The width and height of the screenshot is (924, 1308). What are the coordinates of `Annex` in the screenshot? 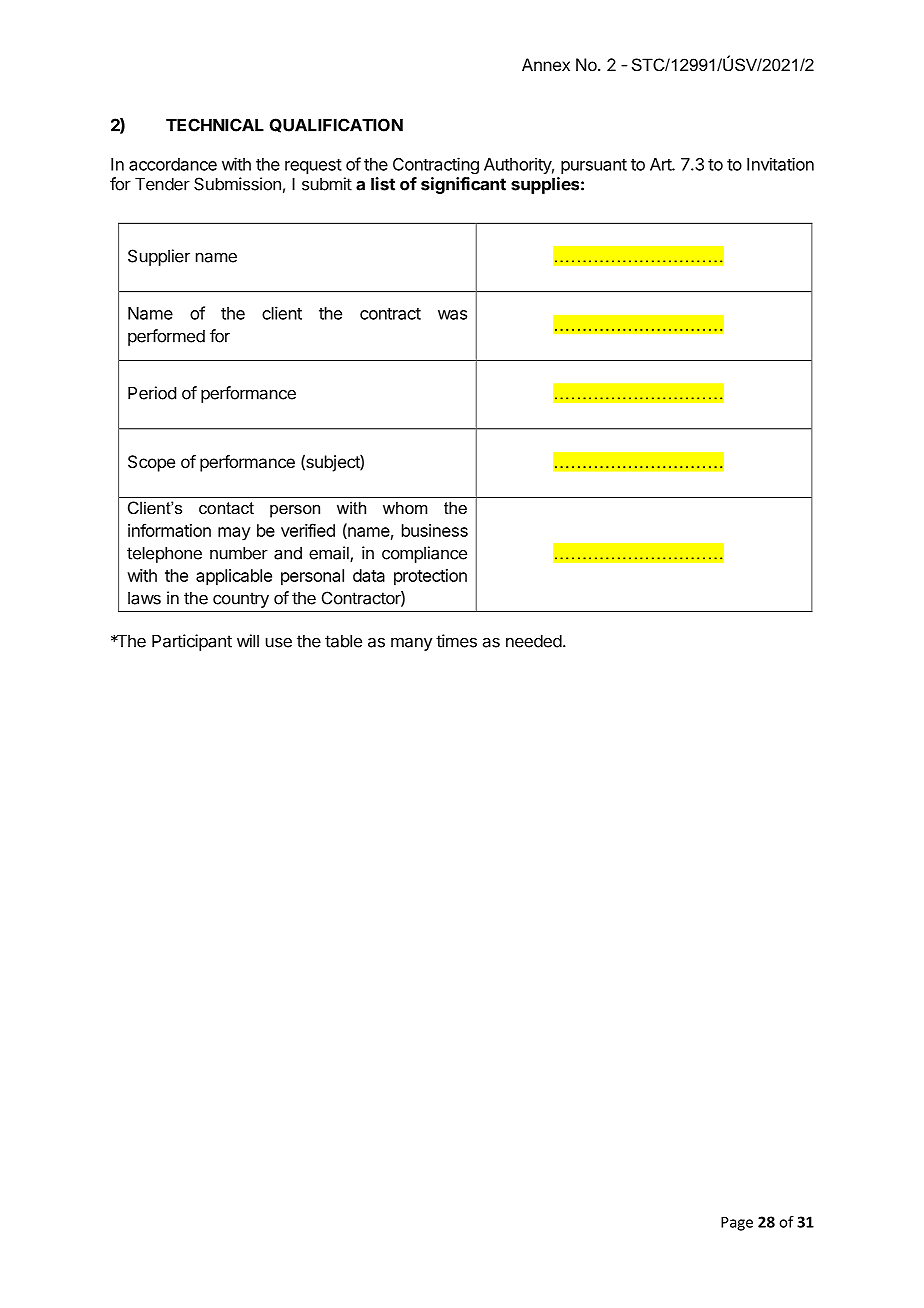 It's located at (546, 64).
